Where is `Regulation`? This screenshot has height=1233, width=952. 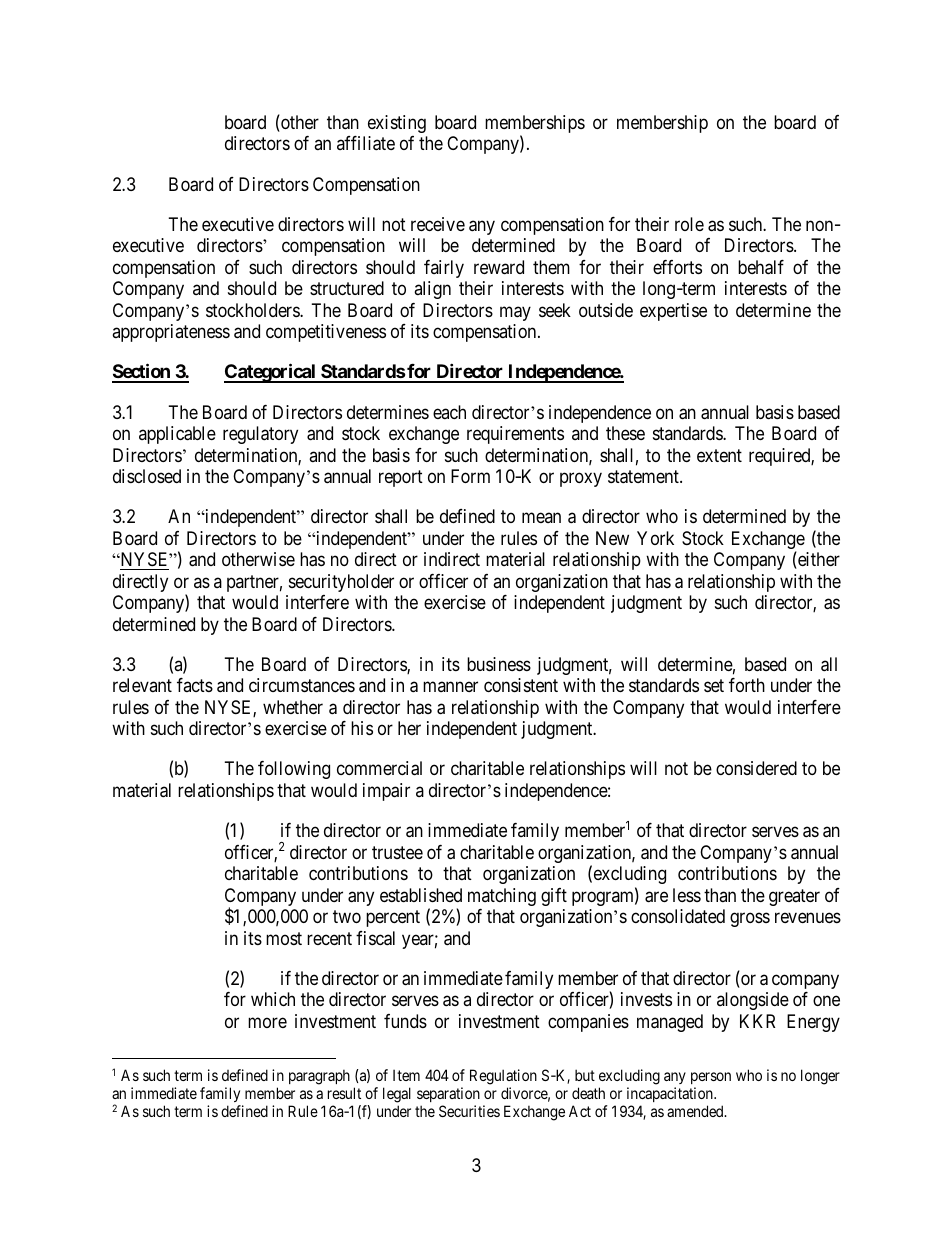 Regulation is located at coordinates (503, 1078).
